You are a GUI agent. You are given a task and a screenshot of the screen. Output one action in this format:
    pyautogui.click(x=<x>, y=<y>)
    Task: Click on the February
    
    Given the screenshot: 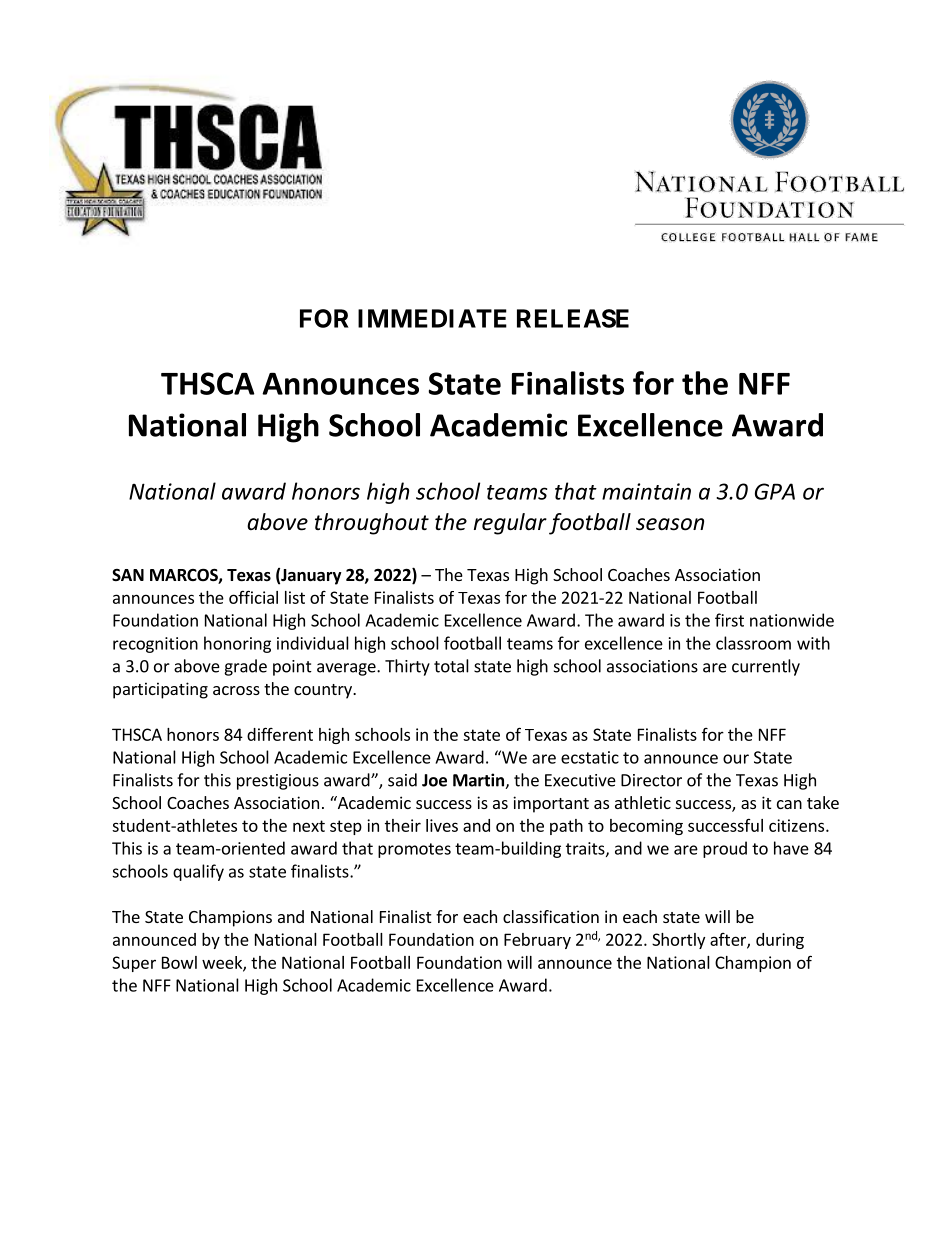 What is the action you would take?
    pyautogui.click(x=537, y=941)
